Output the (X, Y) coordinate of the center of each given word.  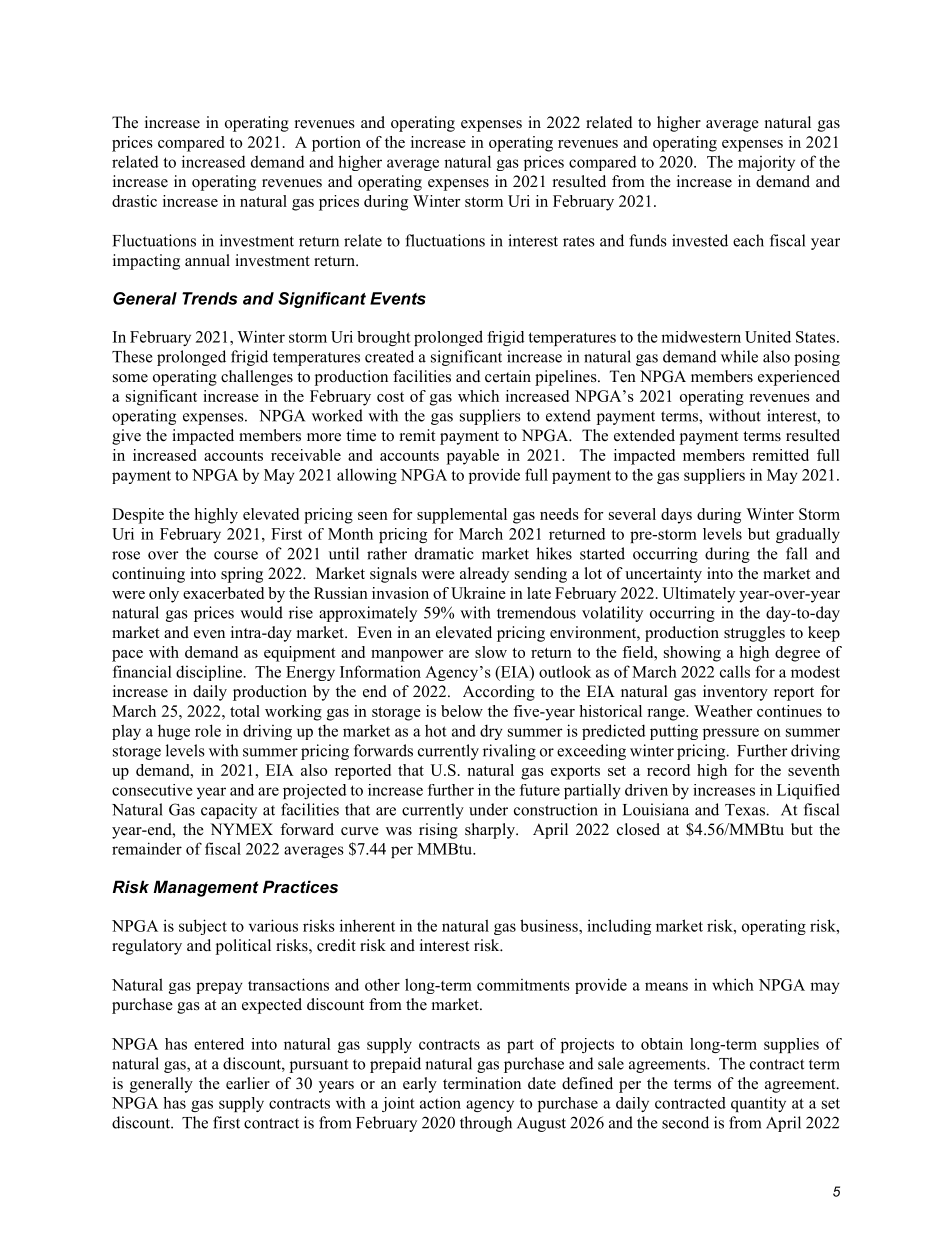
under (488, 809)
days (676, 516)
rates (579, 241)
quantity (758, 1104)
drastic (134, 201)
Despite (138, 516)
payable (473, 457)
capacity (229, 811)
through (486, 1124)
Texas (746, 810)
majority (766, 163)
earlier (248, 1083)
